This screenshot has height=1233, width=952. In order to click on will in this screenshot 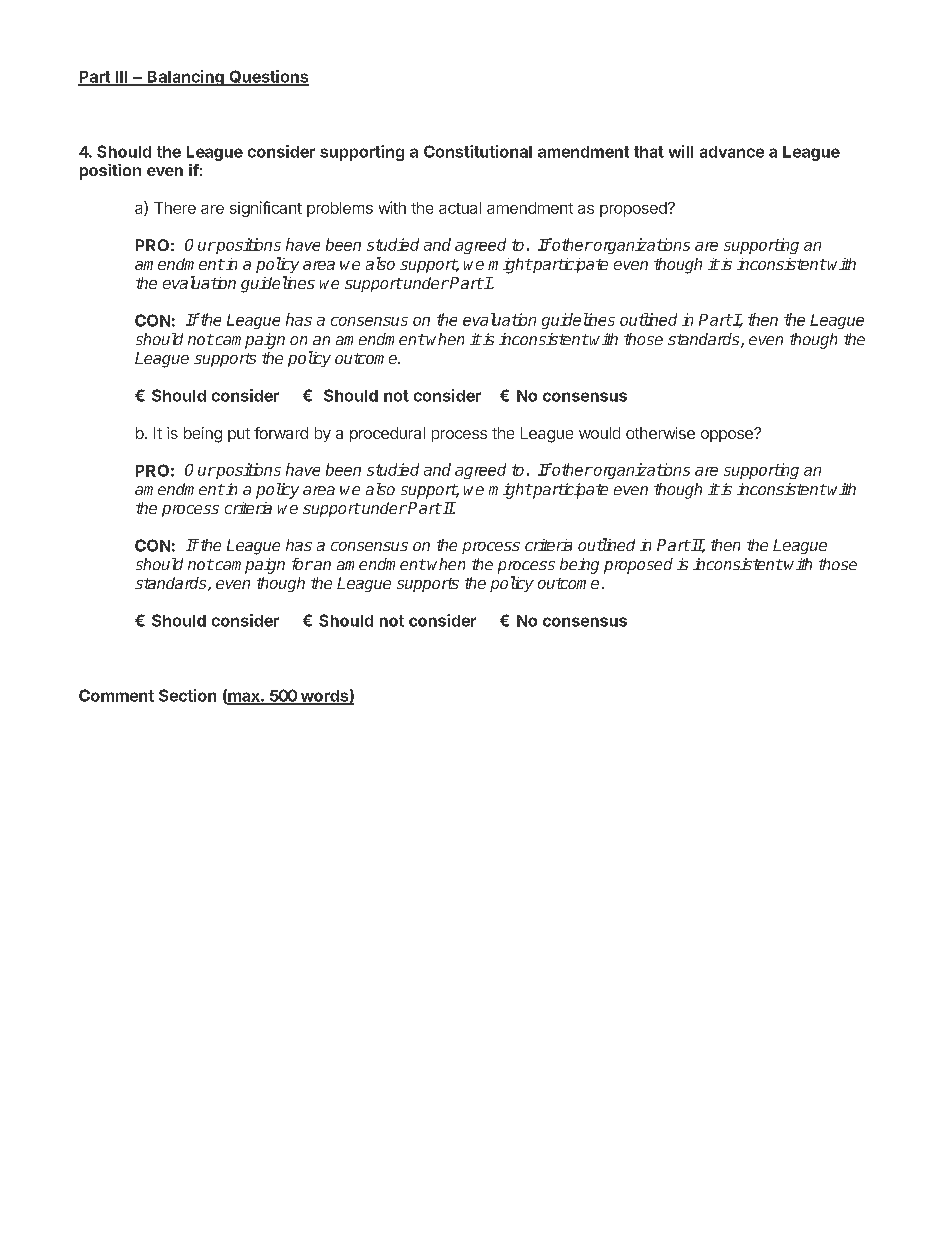, I will do `click(681, 151)`.
